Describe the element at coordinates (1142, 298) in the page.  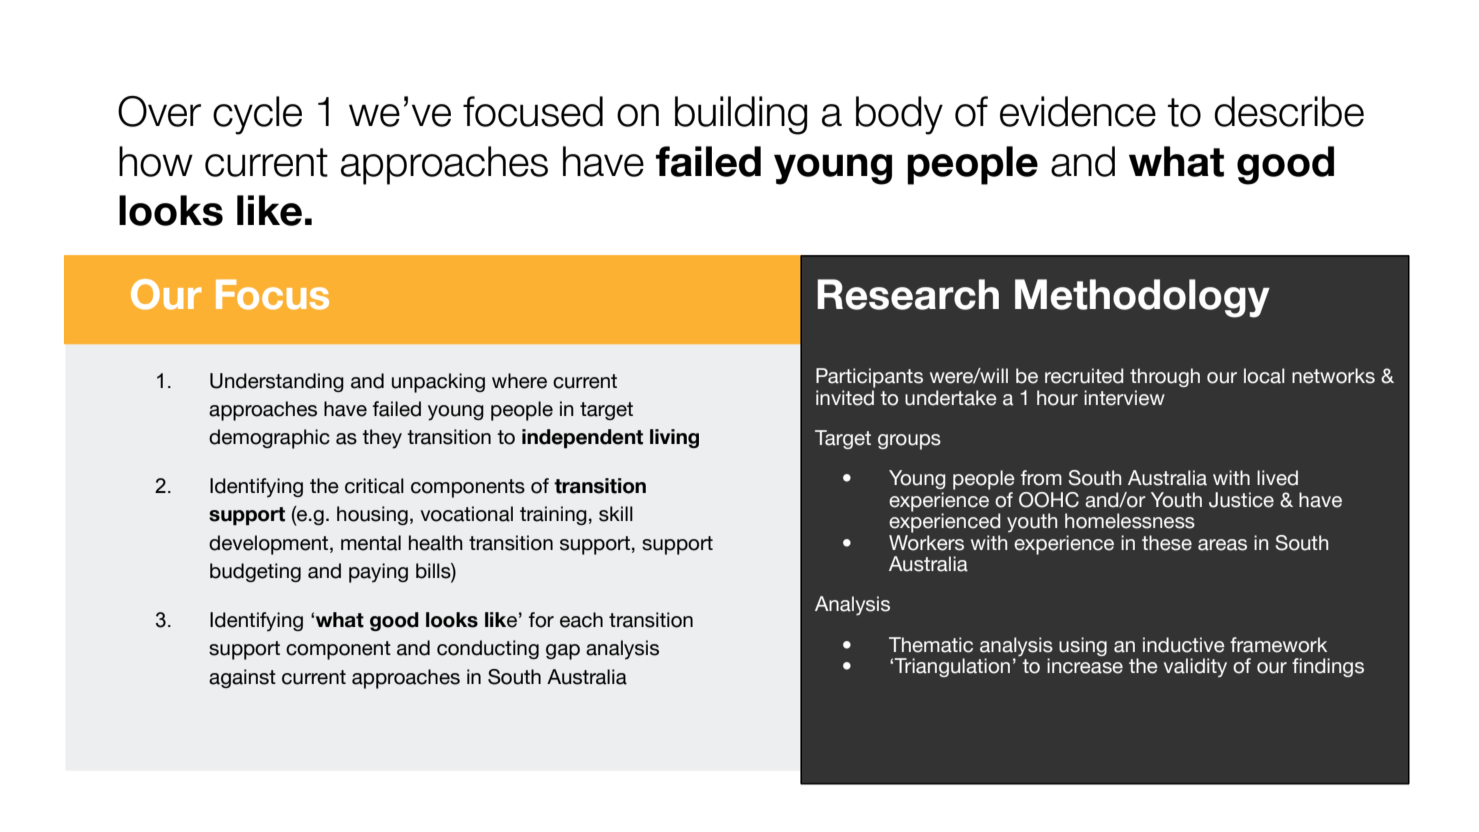
I see `Methodology` at that location.
